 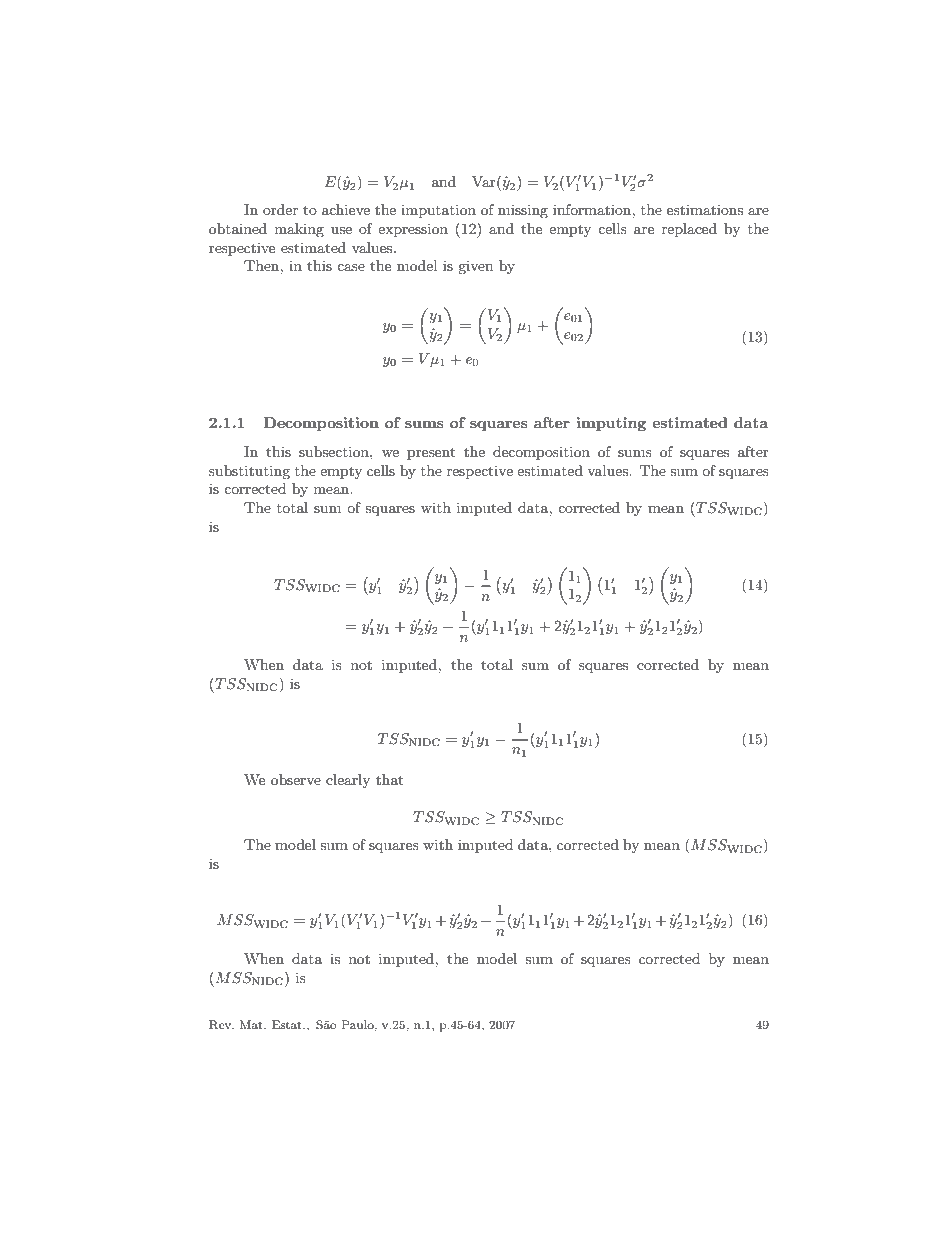 I want to click on substituting, so click(x=249, y=472).
